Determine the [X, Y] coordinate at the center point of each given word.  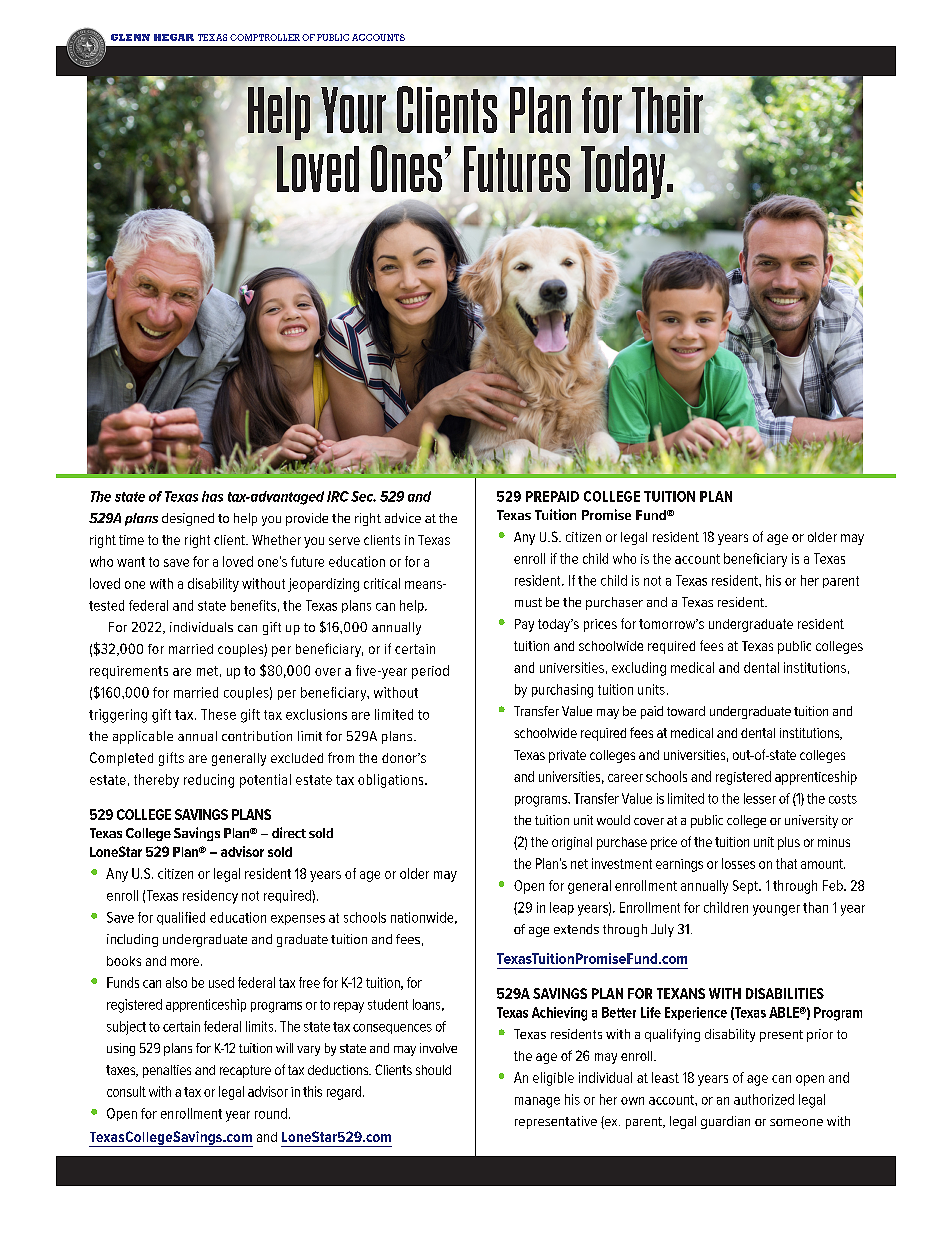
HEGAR [174, 37]
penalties [167, 1071]
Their [667, 110]
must [528, 602]
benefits [253, 605]
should [433, 1070]
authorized [764, 1099]
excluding [639, 669]
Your [353, 110]
